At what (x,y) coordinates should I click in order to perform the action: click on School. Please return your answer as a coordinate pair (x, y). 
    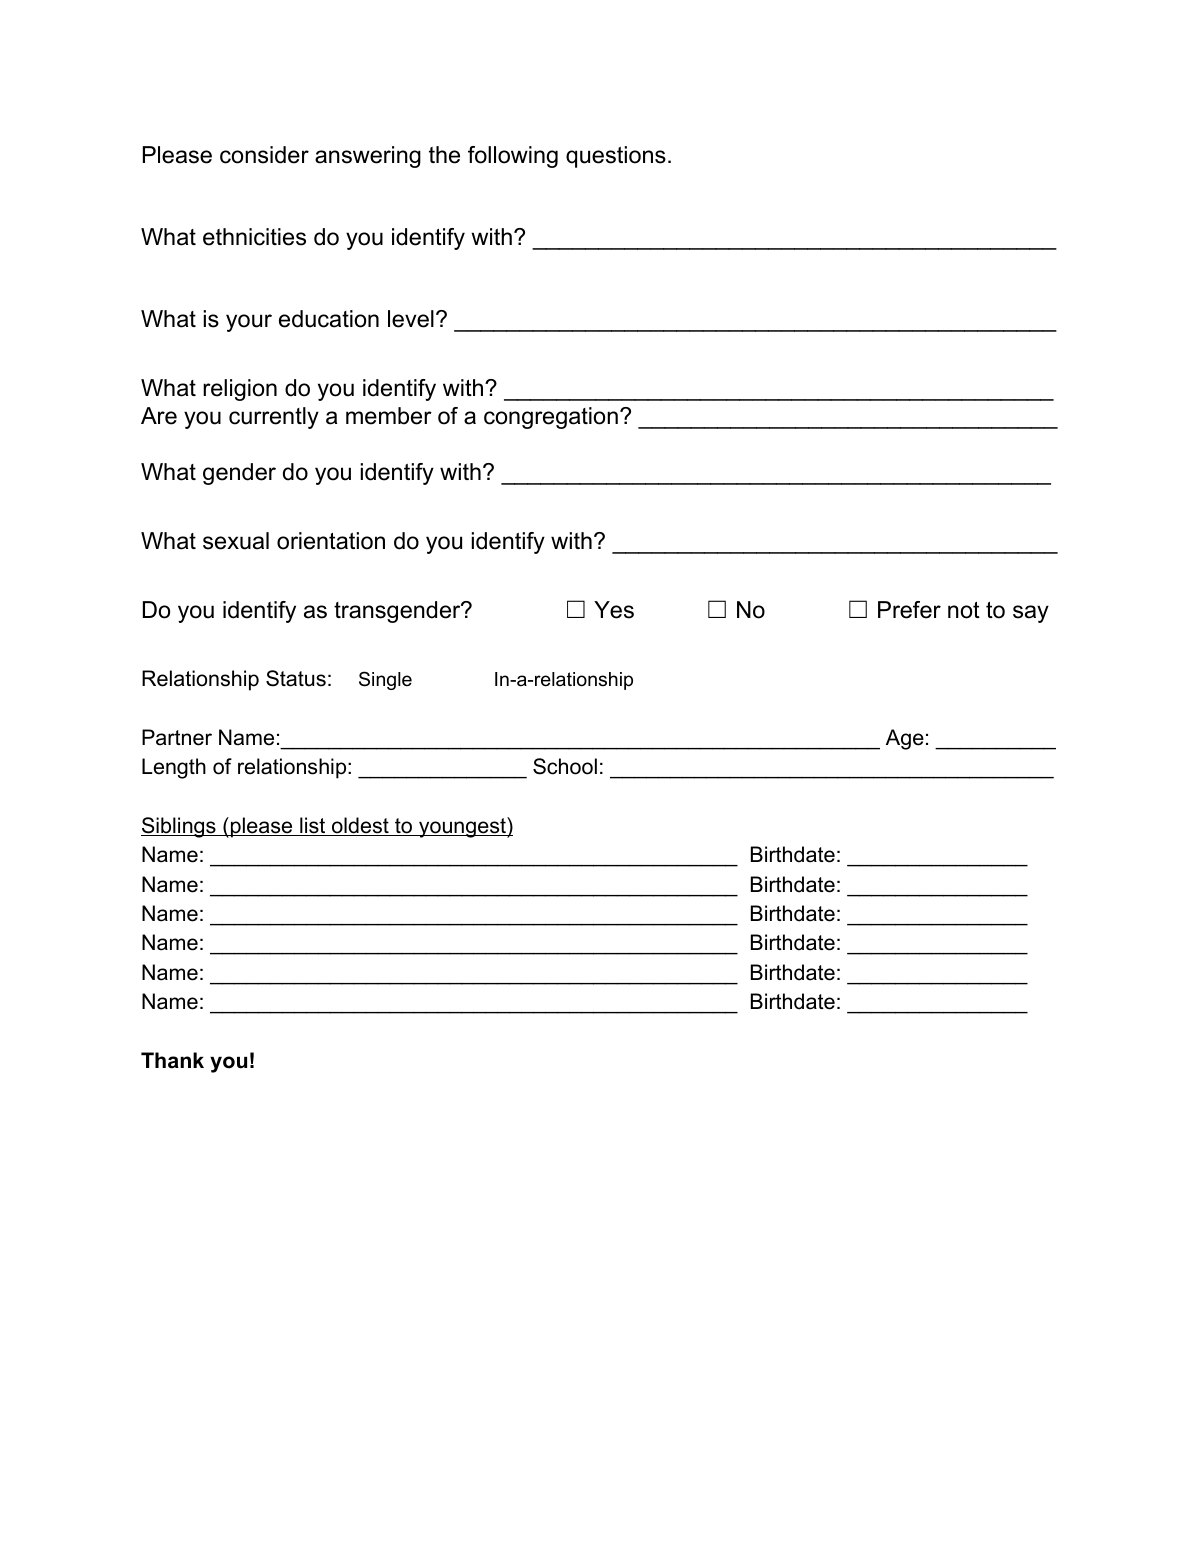
    Looking at the image, I should click on (565, 766).
